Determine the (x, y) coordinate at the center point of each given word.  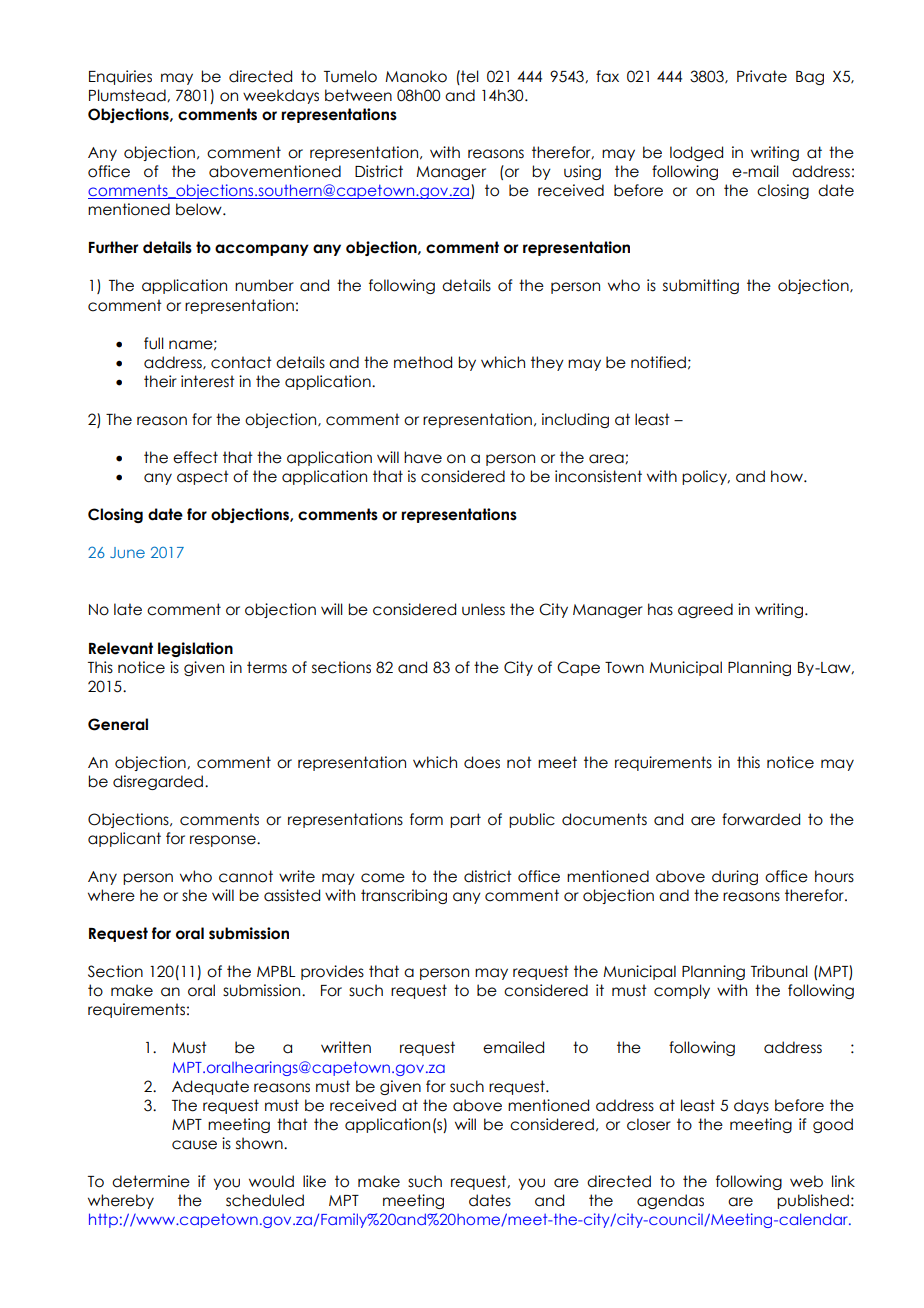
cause (194, 1145)
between (358, 95)
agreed (705, 610)
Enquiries (120, 77)
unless (483, 609)
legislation (195, 649)
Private (762, 76)
